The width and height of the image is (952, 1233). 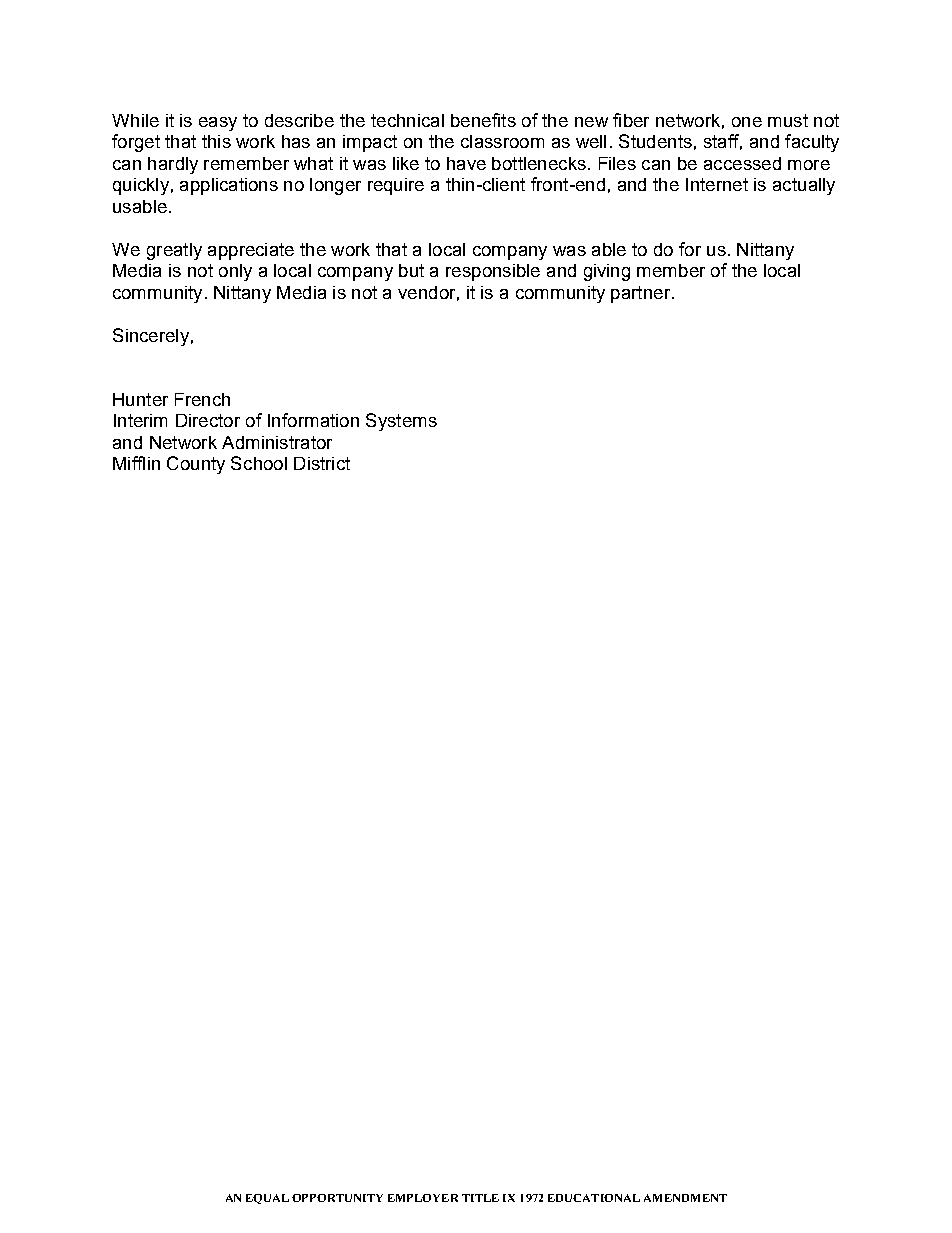 I want to click on responsible, so click(x=493, y=272).
